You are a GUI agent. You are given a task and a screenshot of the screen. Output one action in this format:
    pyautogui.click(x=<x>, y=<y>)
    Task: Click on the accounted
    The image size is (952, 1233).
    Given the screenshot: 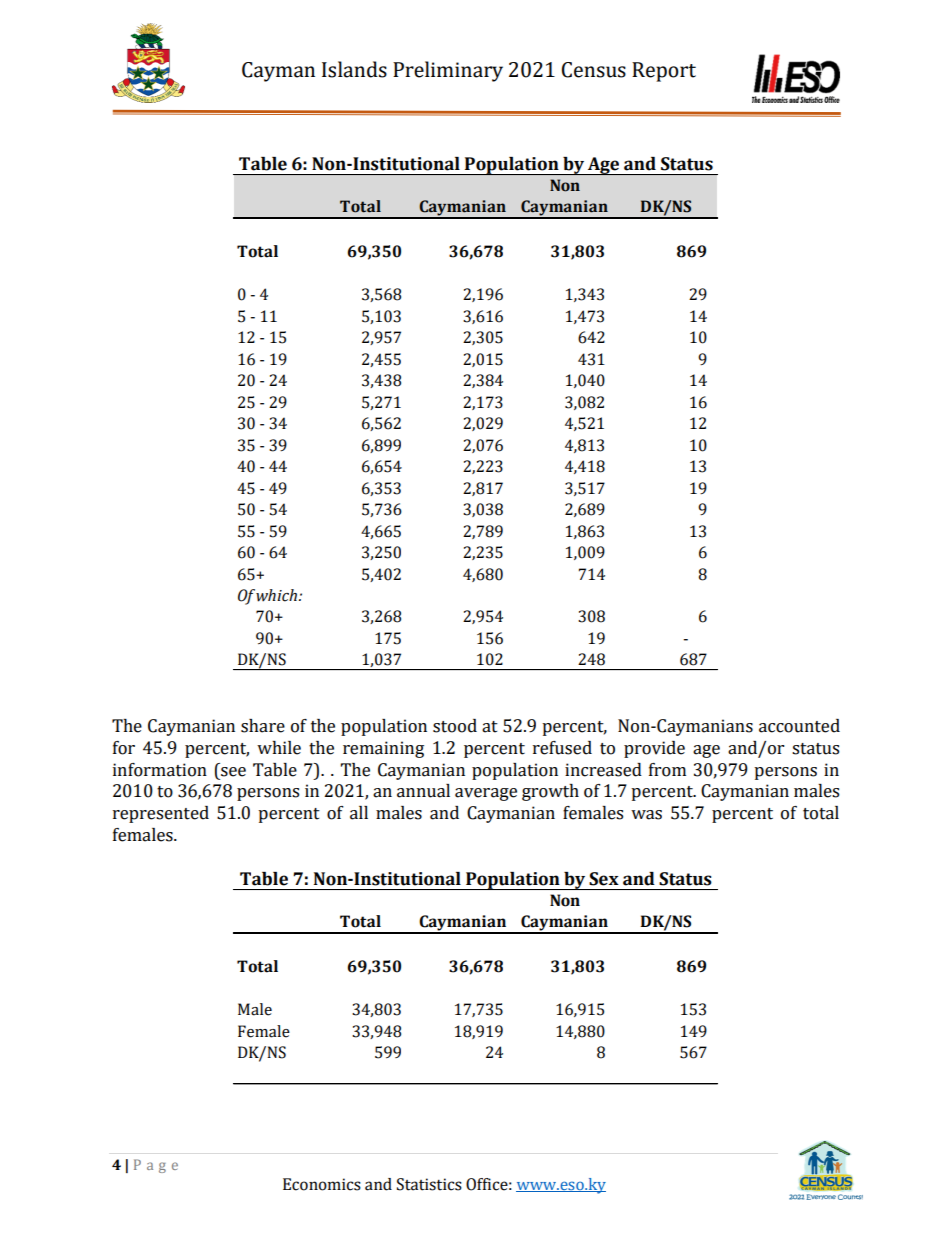 What is the action you would take?
    pyautogui.click(x=799, y=726)
